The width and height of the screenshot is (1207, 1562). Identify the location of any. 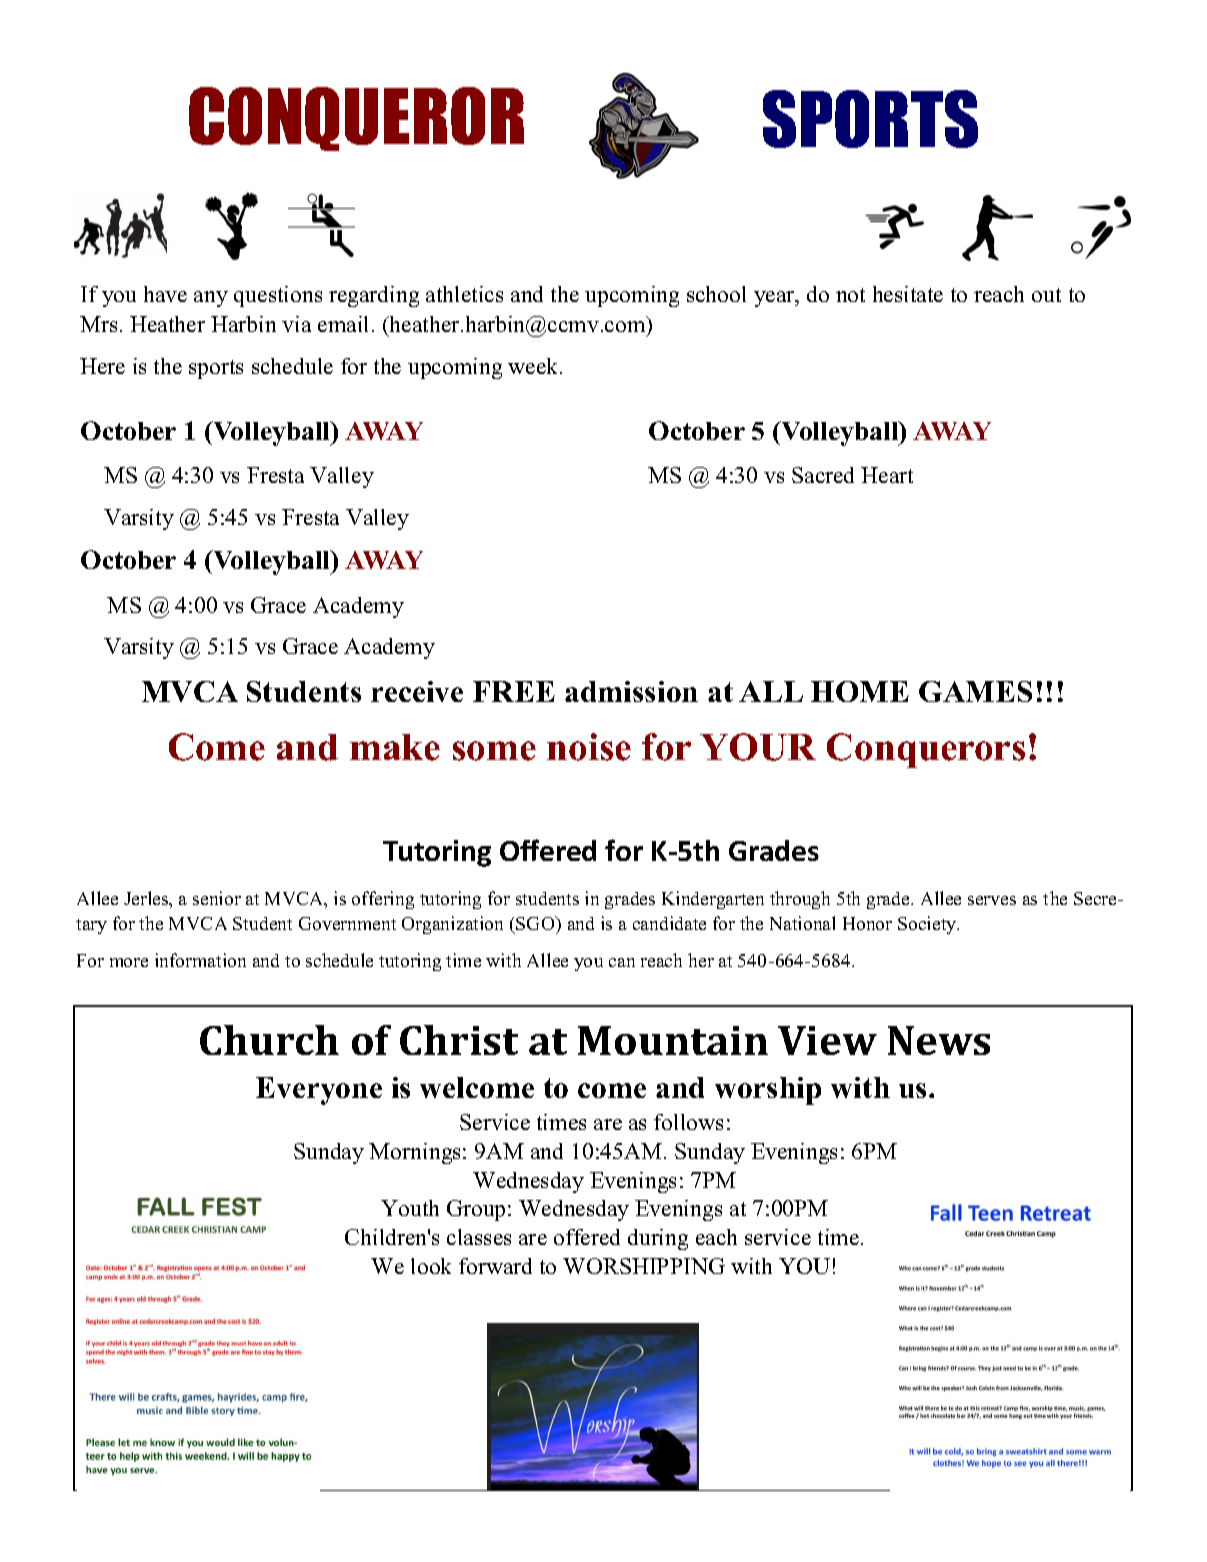
(211, 299).
